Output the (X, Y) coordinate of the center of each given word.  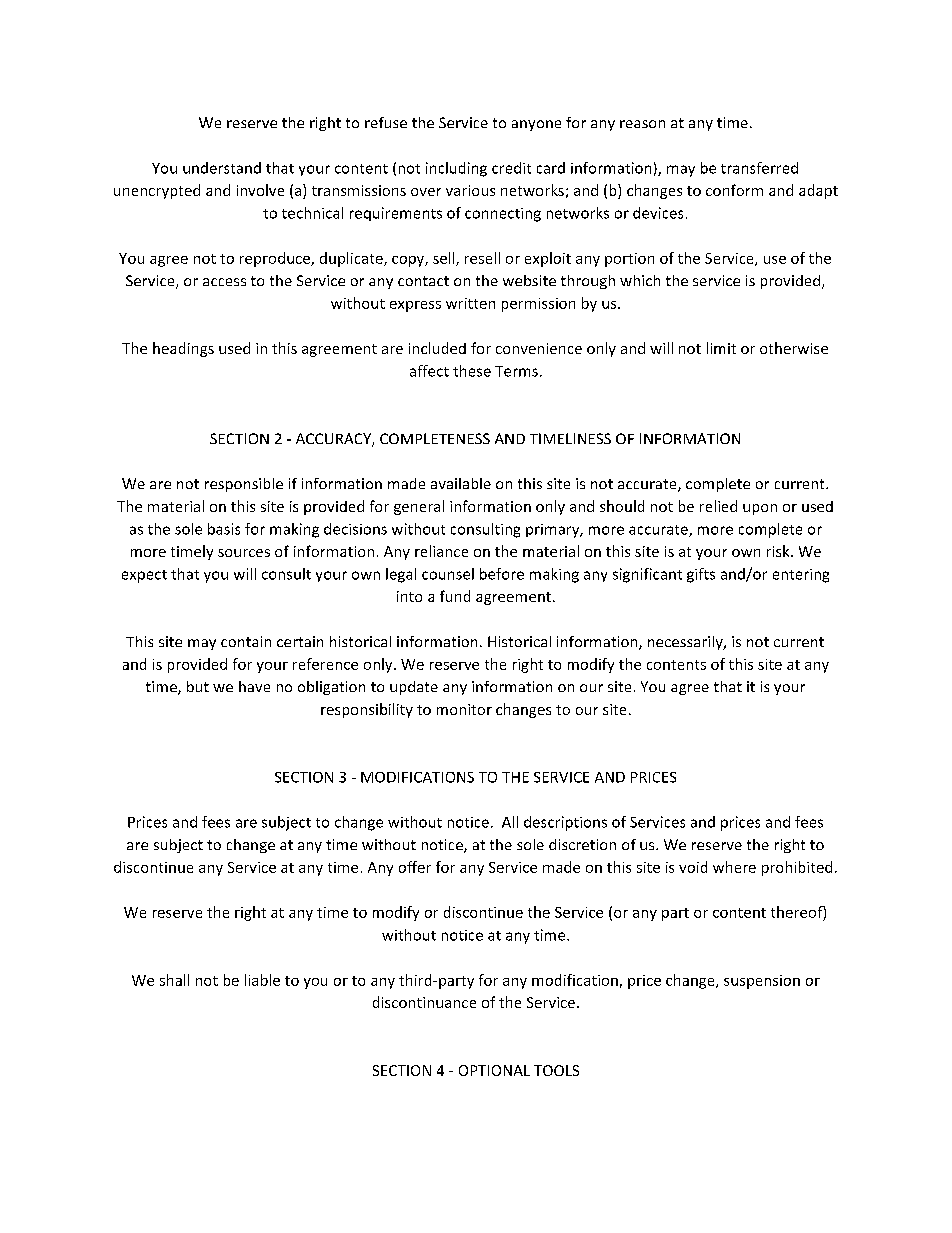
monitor (464, 709)
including (456, 169)
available (461, 483)
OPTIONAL (494, 1070)
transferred (759, 168)
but (198, 686)
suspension (762, 982)
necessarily (686, 643)
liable (262, 980)
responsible (244, 485)
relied (718, 506)
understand (222, 168)
